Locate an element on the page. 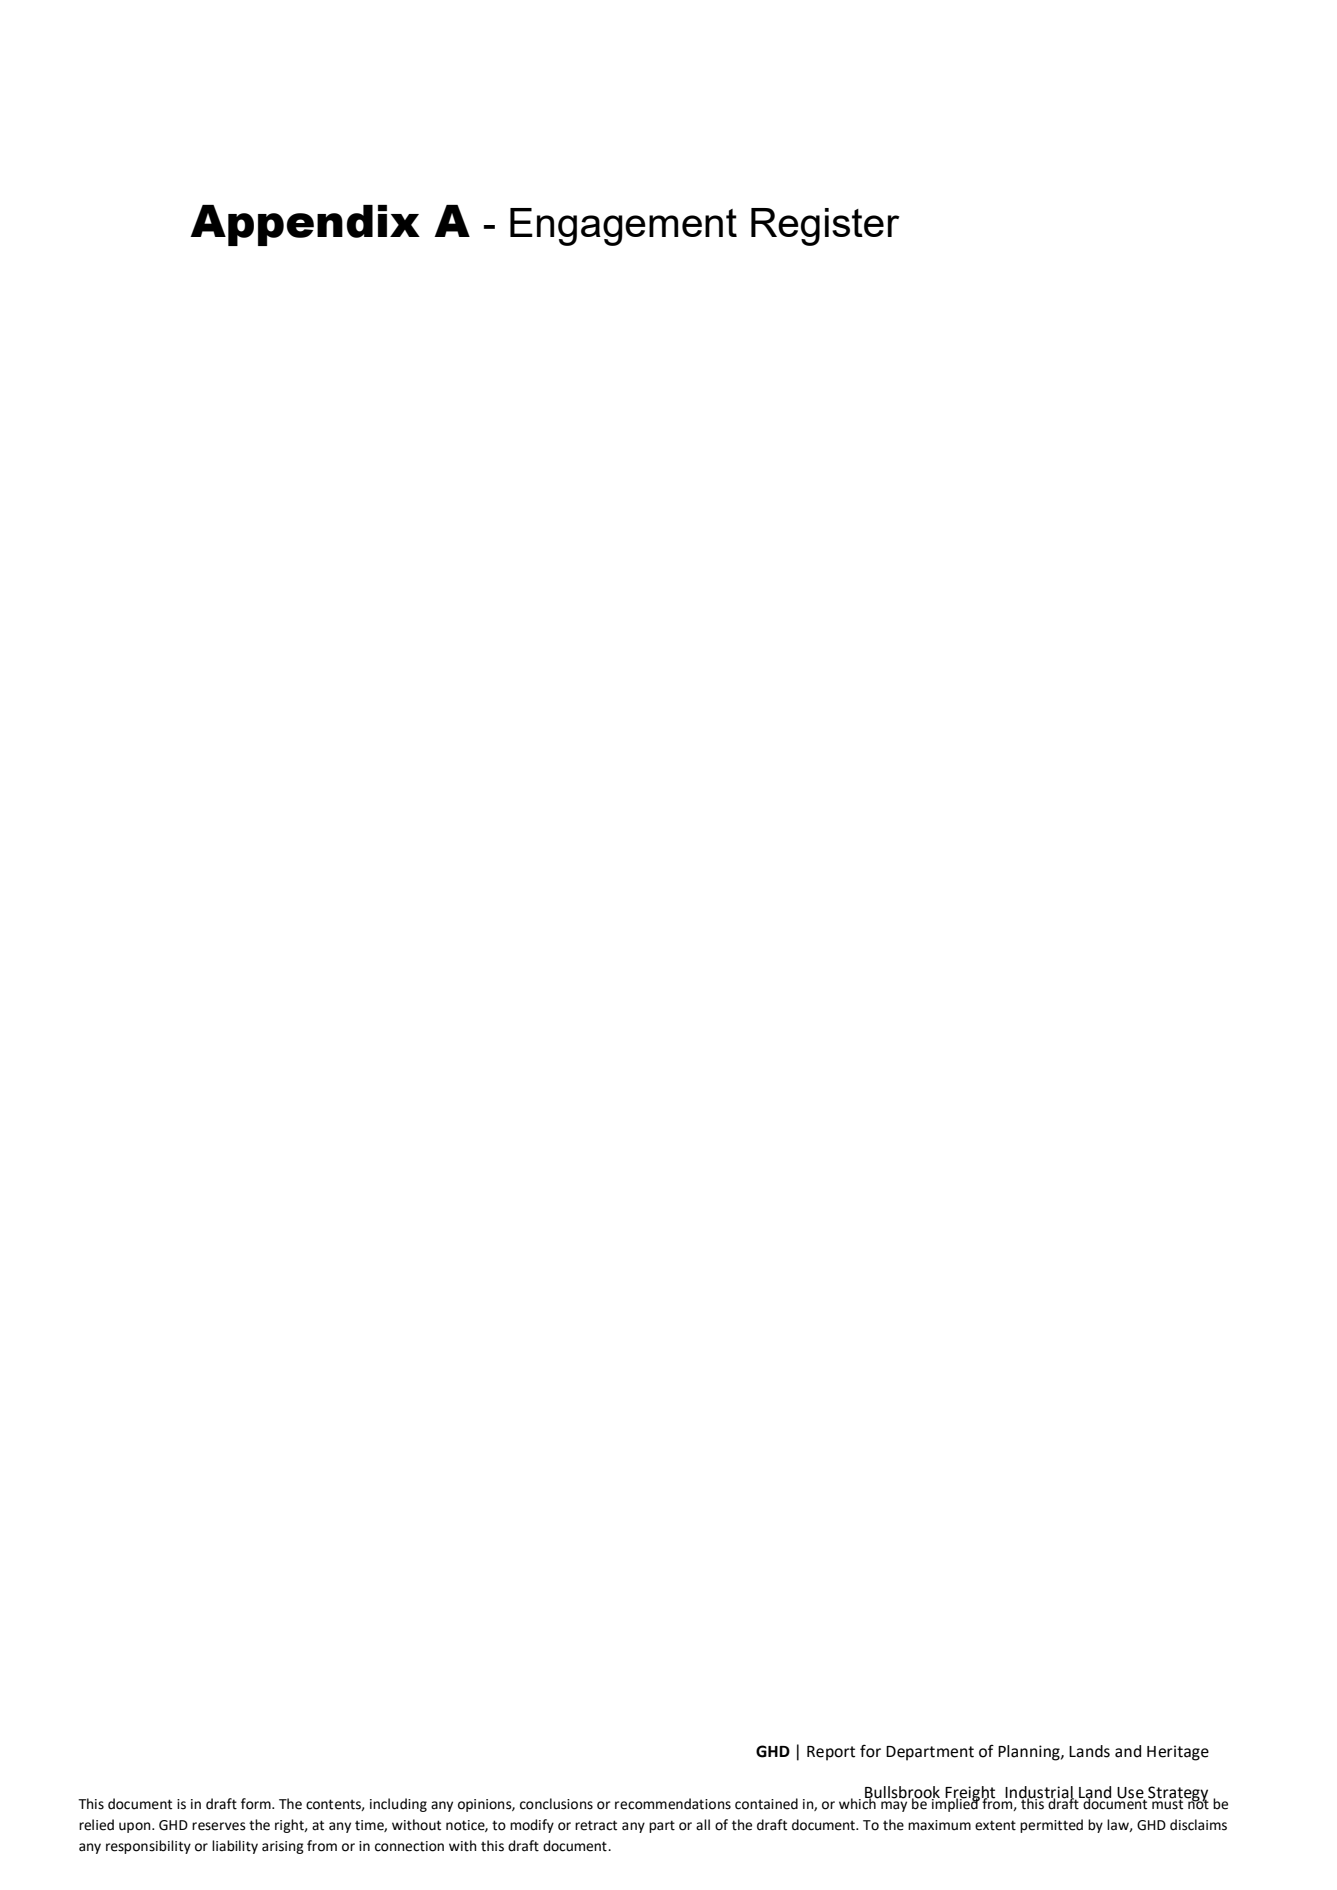 This document has width=1337, height=1890. Report is located at coordinates (831, 1753).
